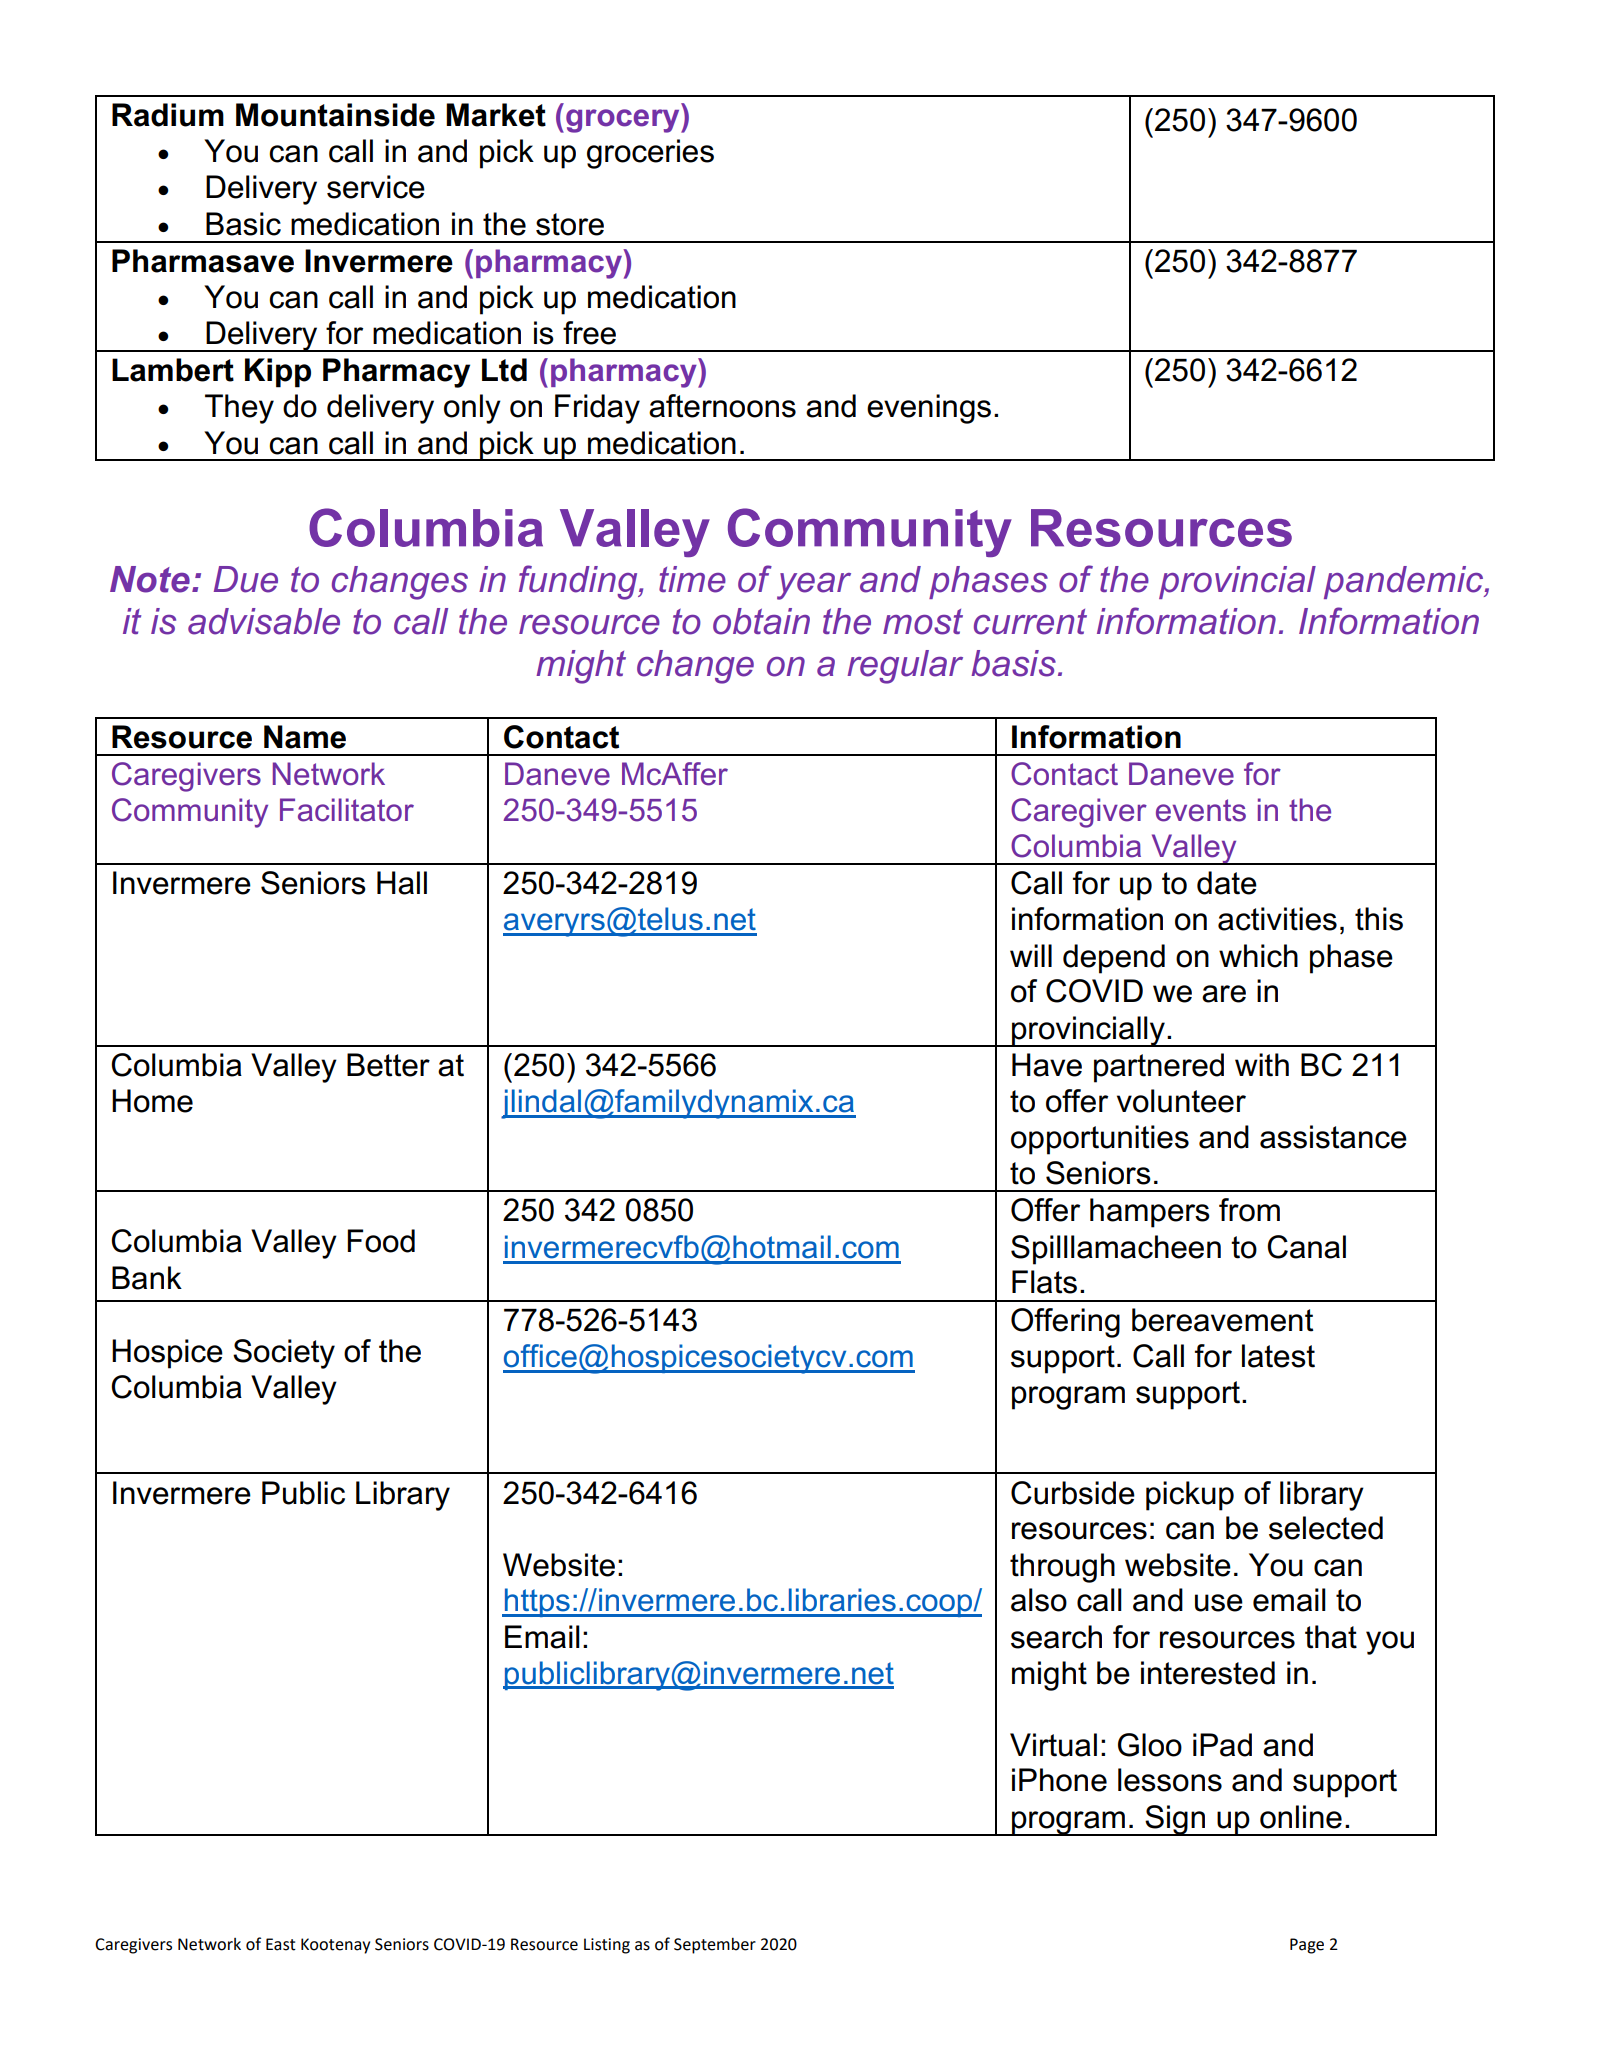 Image resolution: width=1599 pixels, height=2070 pixels. What do you see at coordinates (1326, 1528) in the document?
I see `selected` at bounding box center [1326, 1528].
